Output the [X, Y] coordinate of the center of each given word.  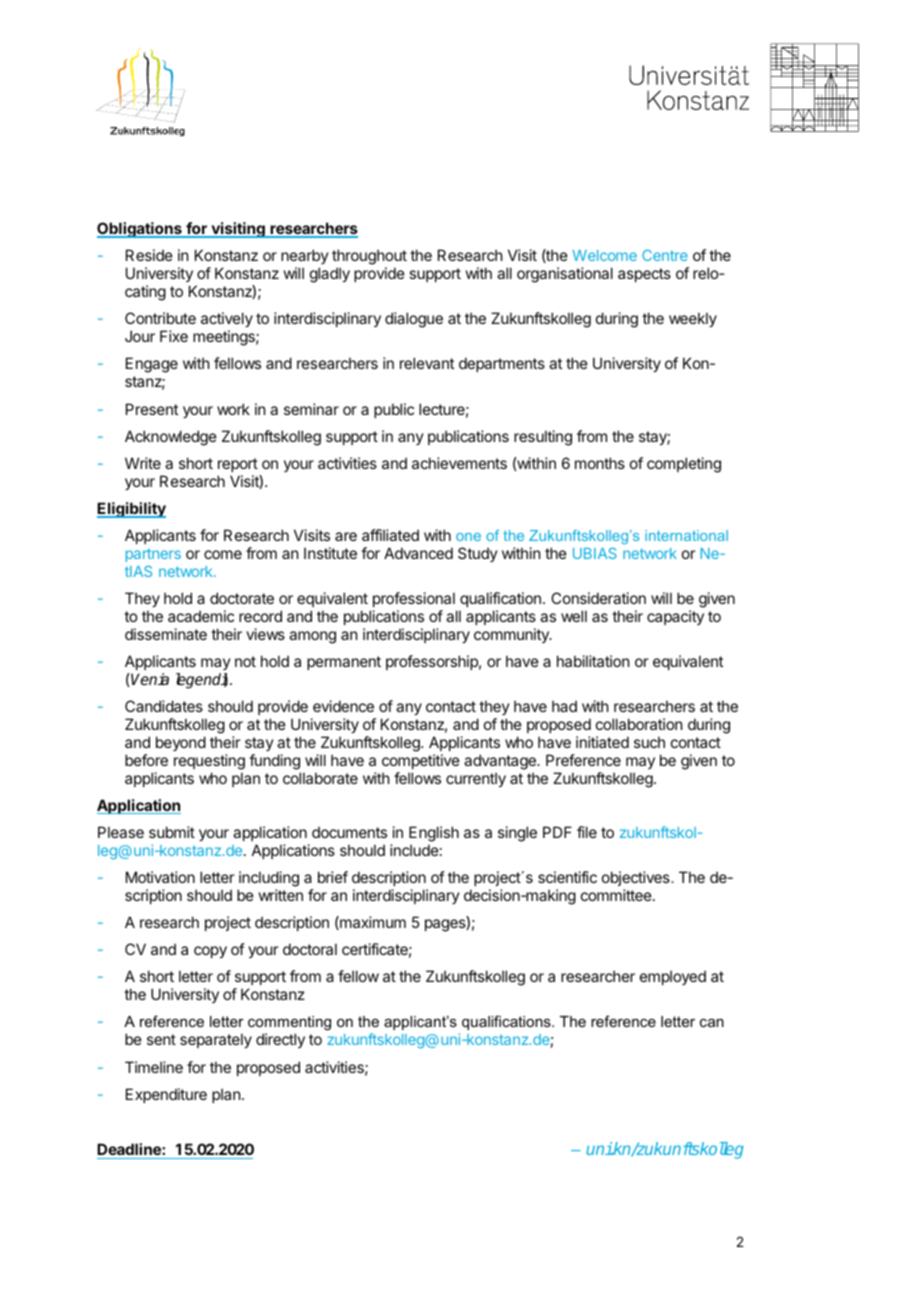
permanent [344, 663]
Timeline [154, 1067]
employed [673, 977]
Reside [149, 255]
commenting [289, 1025]
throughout [369, 258]
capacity [675, 617]
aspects [644, 275]
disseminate [166, 634]
